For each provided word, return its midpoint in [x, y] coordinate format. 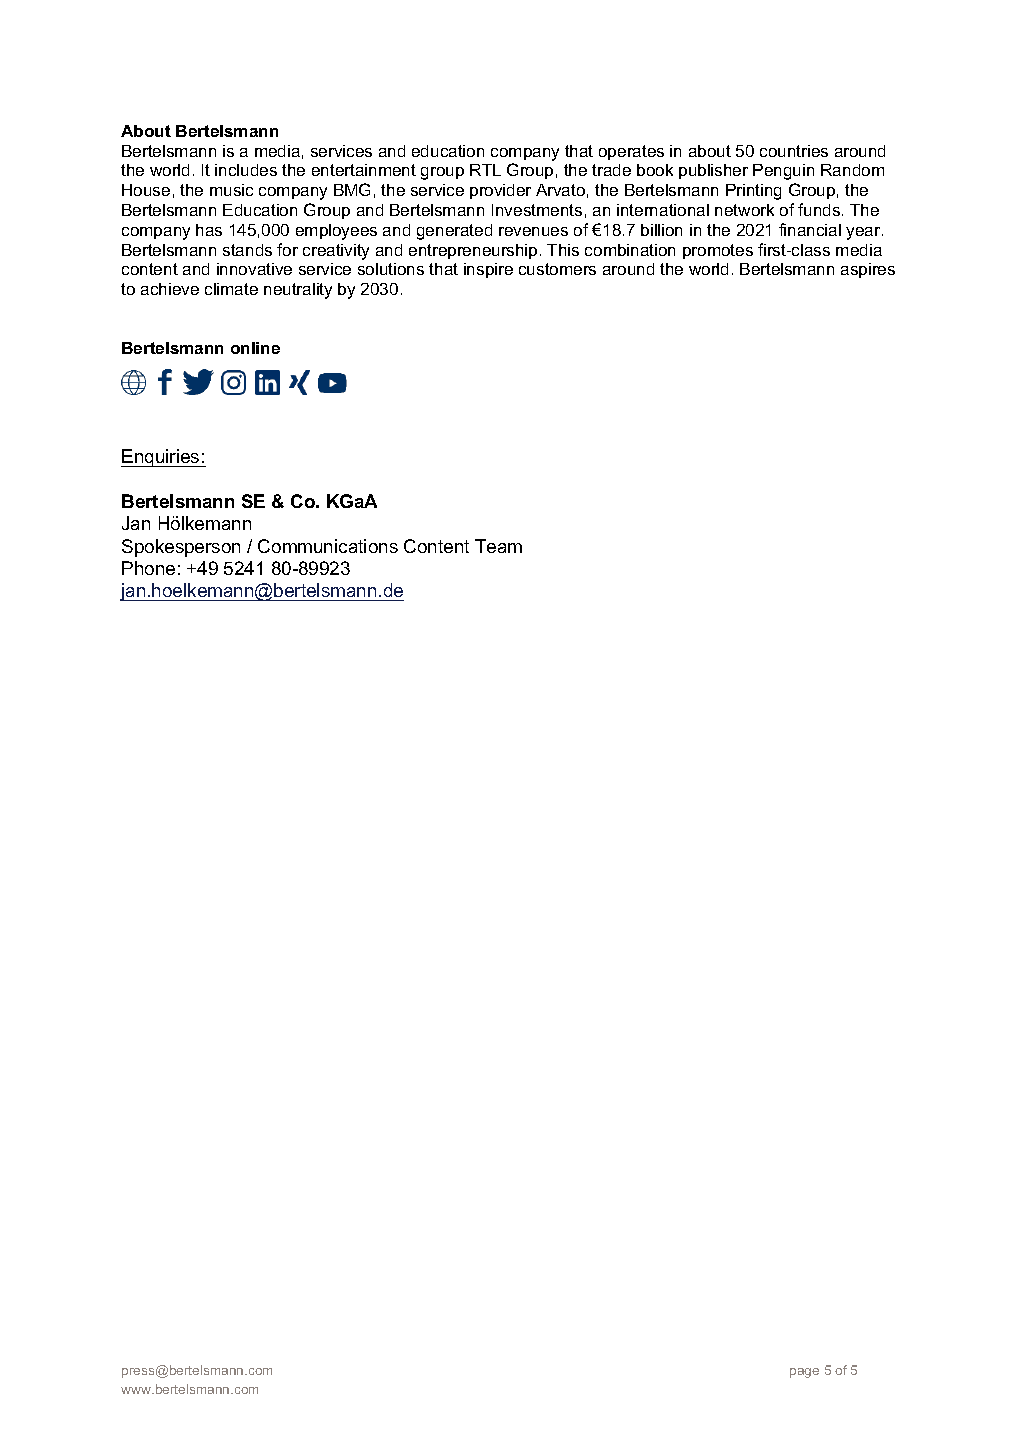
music [231, 190]
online [255, 348]
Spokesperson [181, 548]
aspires [868, 270]
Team [498, 546]
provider [500, 191]
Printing [753, 192]
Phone [148, 568]
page [804, 1373]
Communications [328, 546]
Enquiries [161, 458]
